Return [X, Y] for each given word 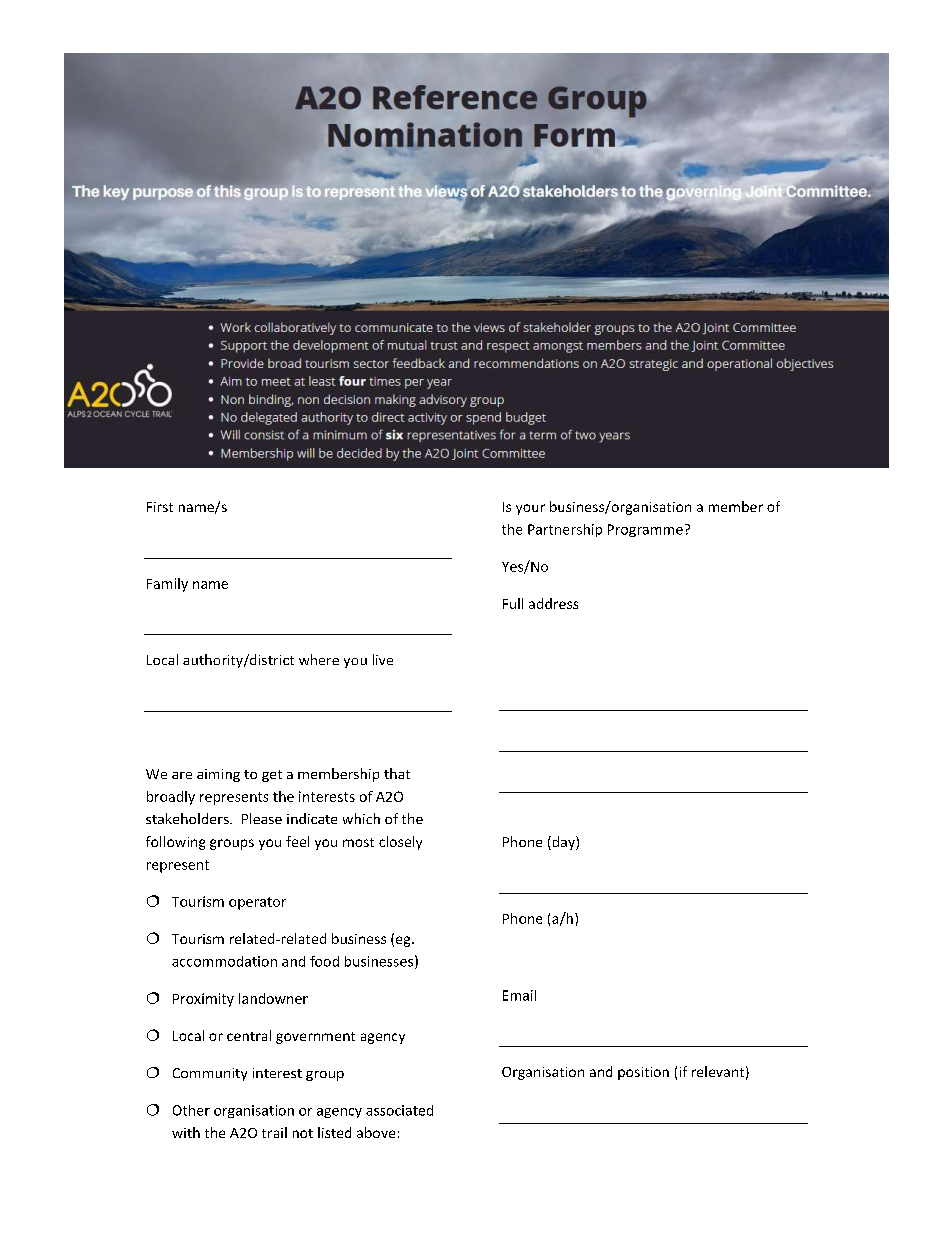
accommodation [224, 961]
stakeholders [188, 818]
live [383, 659]
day [563, 843]
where [319, 659]
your [530, 509]
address [553, 603]
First [160, 507]
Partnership [565, 530]
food [324, 961]
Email [519, 995]
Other [191, 1110]
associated [399, 1110]
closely [400, 843]
